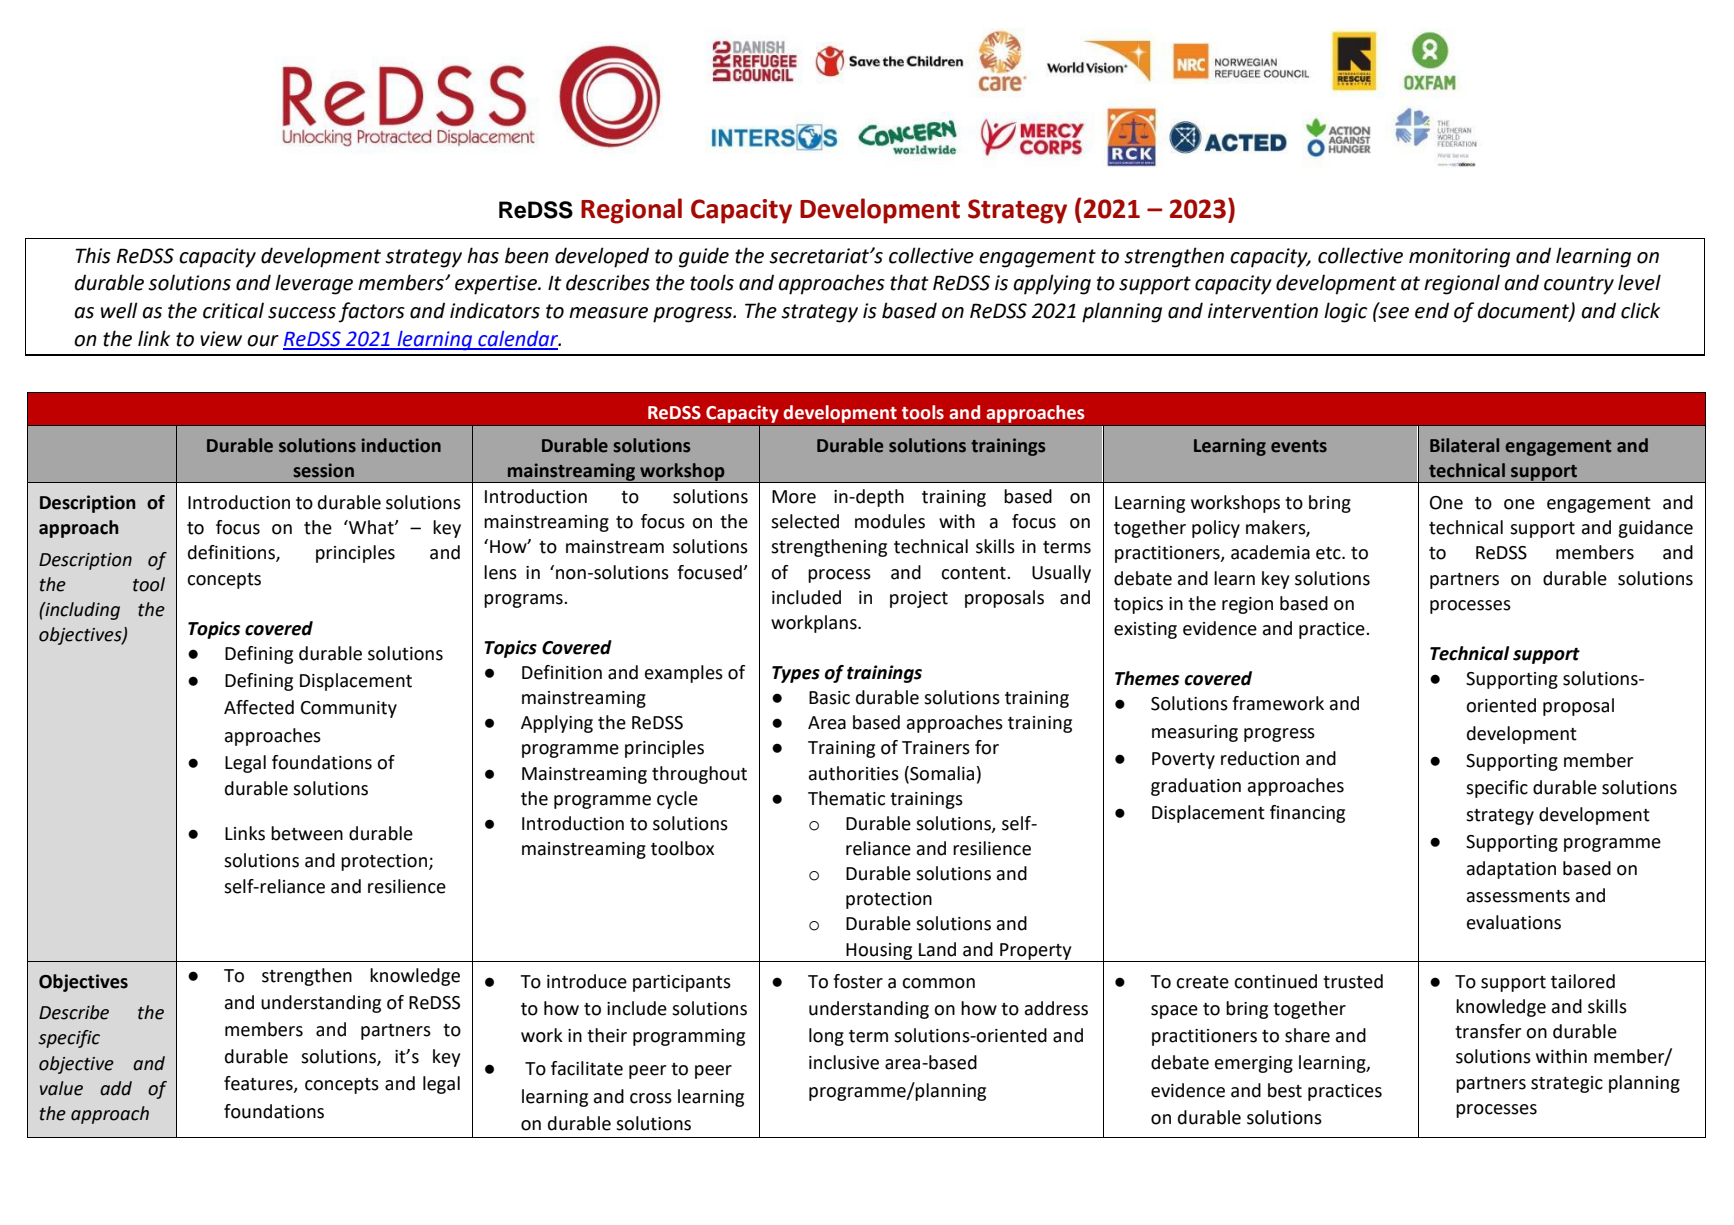  What do you see at coordinates (61, 1088) in the document?
I see `value` at bounding box center [61, 1088].
